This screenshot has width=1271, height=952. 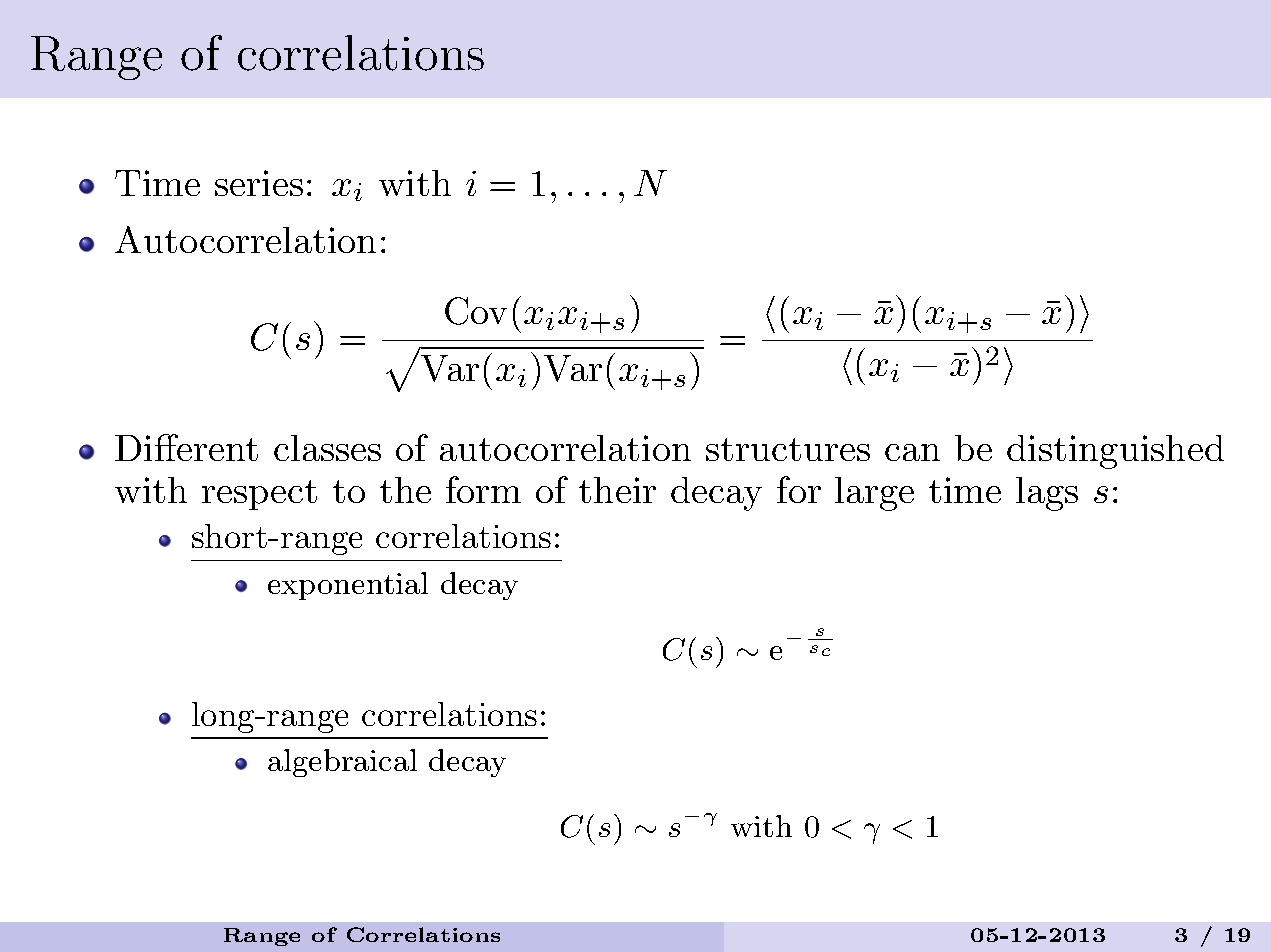 What do you see at coordinates (617, 490) in the screenshot?
I see `their` at bounding box center [617, 490].
